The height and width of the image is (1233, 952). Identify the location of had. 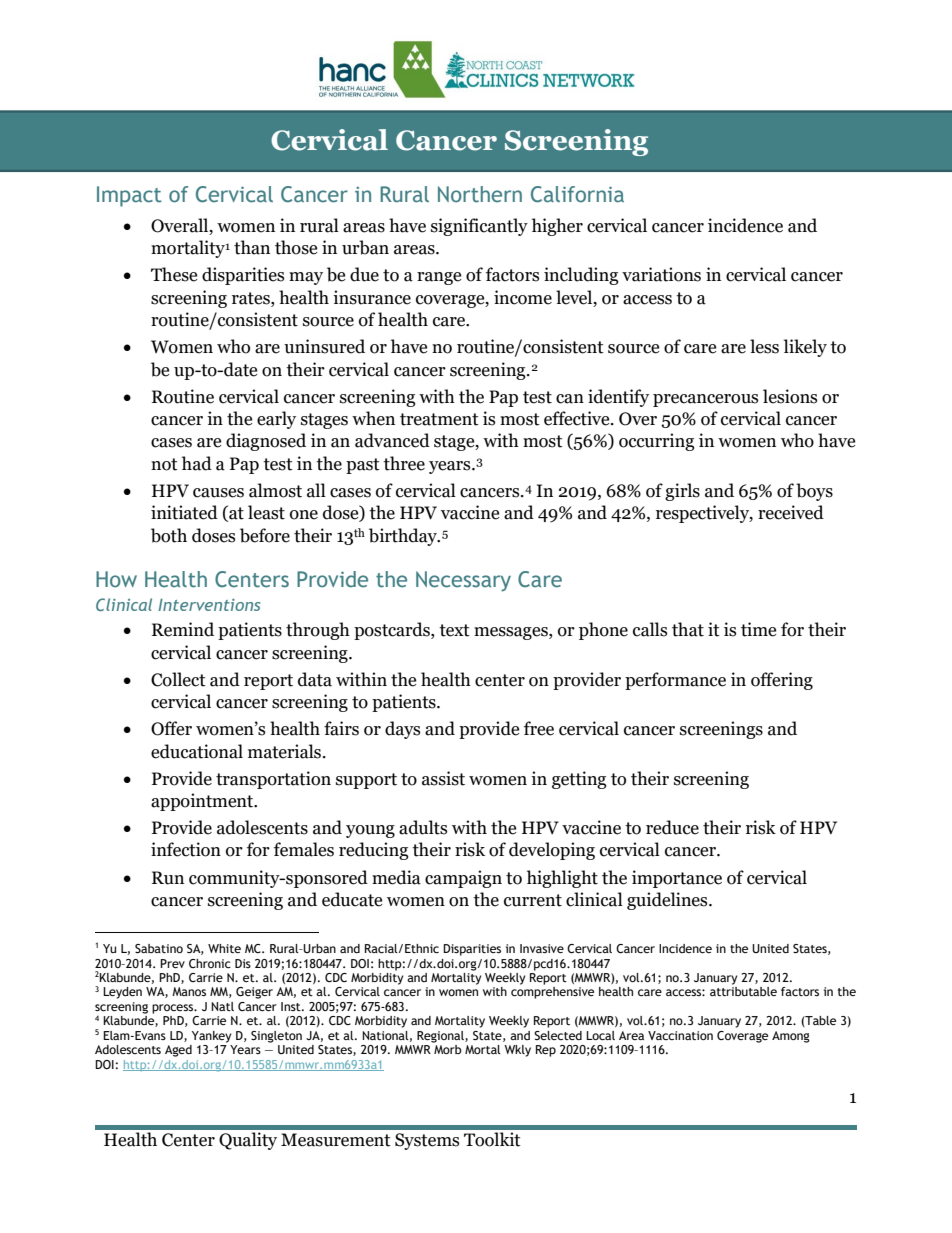
(197, 463).
